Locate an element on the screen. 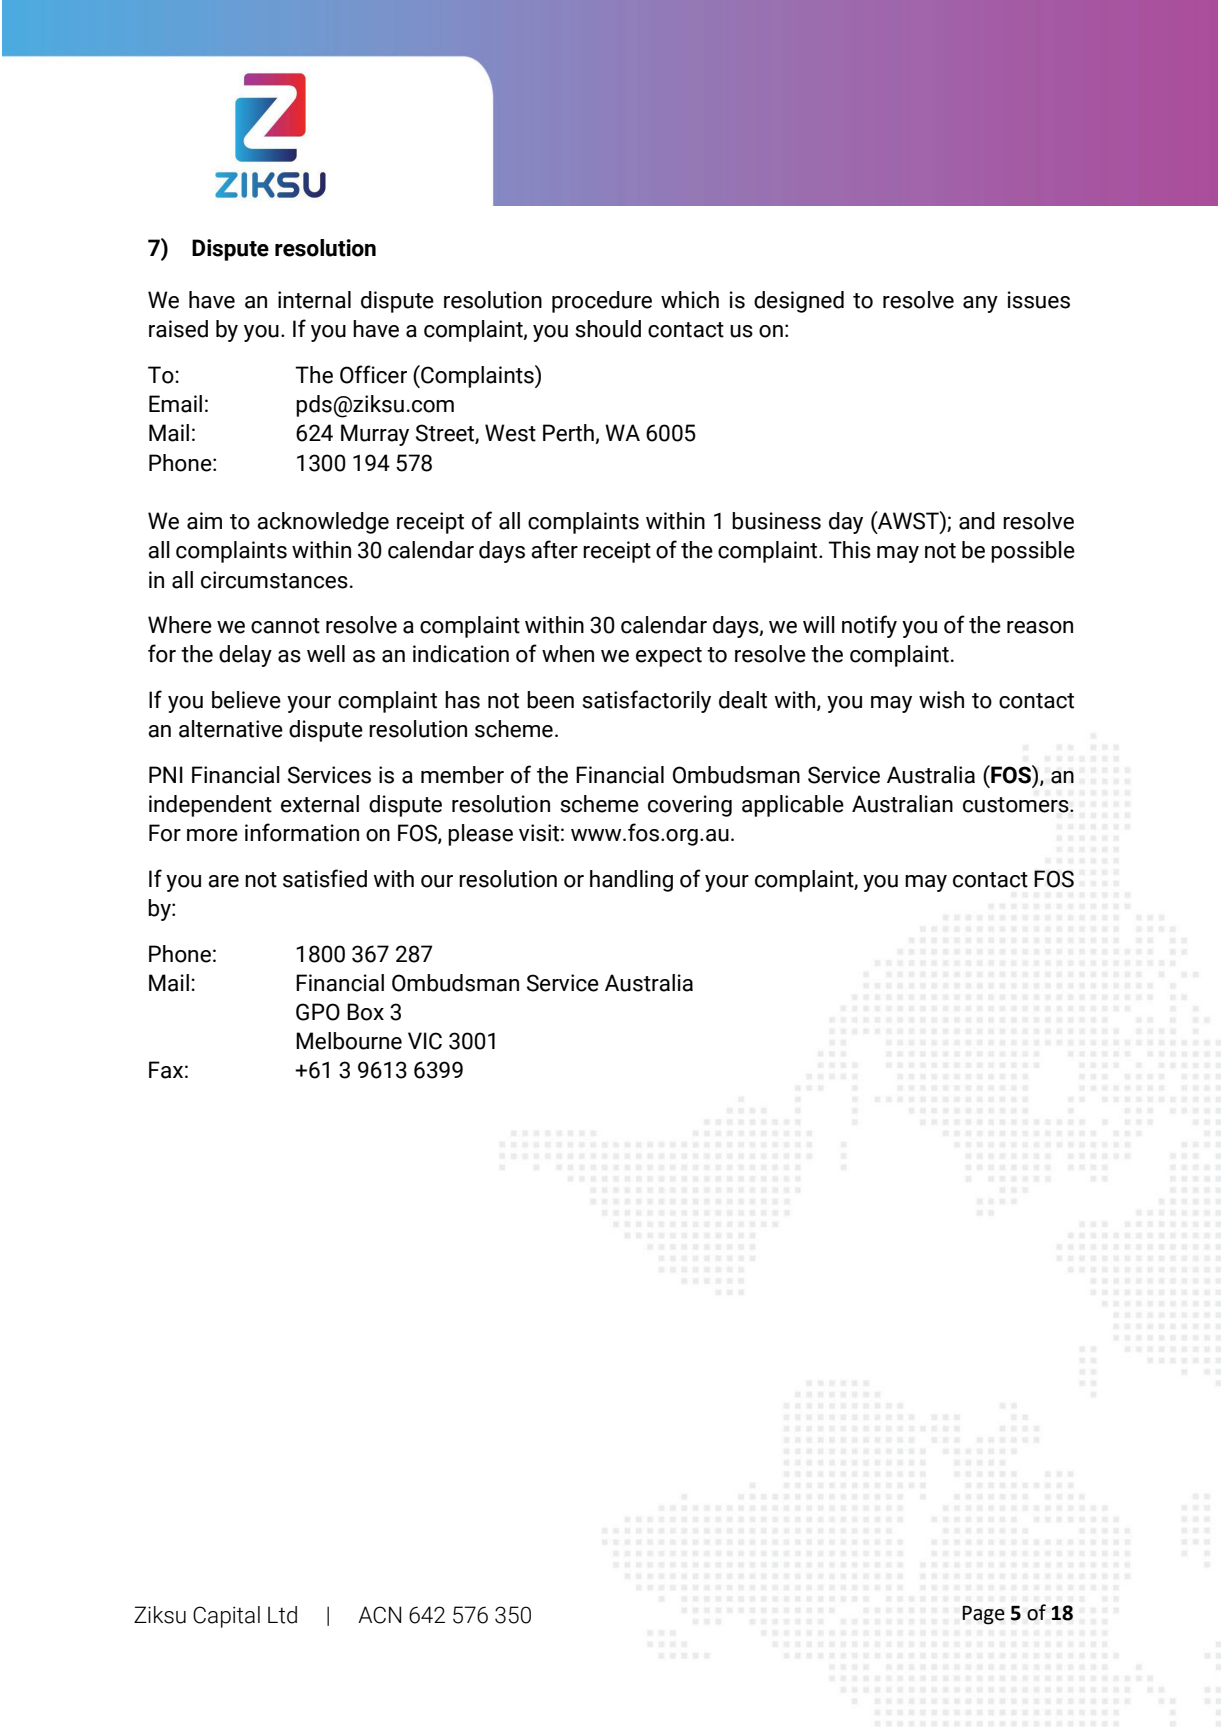  ACN is located at coordinates (379, 1615).
